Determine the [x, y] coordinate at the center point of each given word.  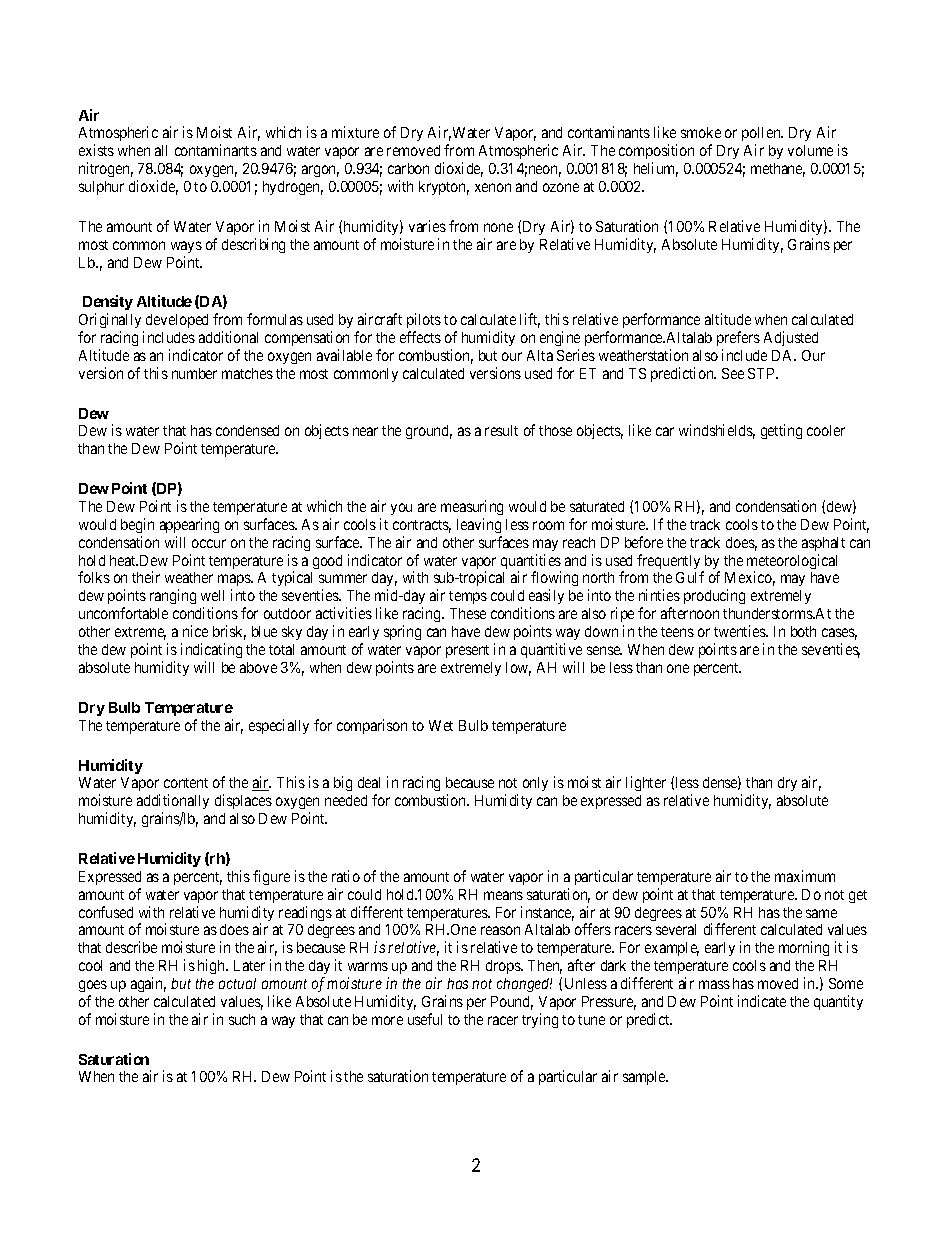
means [503, 895]
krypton [444, 188]
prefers [738, 338]
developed [177, 321]
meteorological [792, 563]
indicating [211, 652]
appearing [189, 525]
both [803, 631]
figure [271, 877]
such [242, 1019]
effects [420, 337]
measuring [472, 507]
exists [96, 150]
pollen [762, 136]
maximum [805, 876]
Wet [441, 725]
